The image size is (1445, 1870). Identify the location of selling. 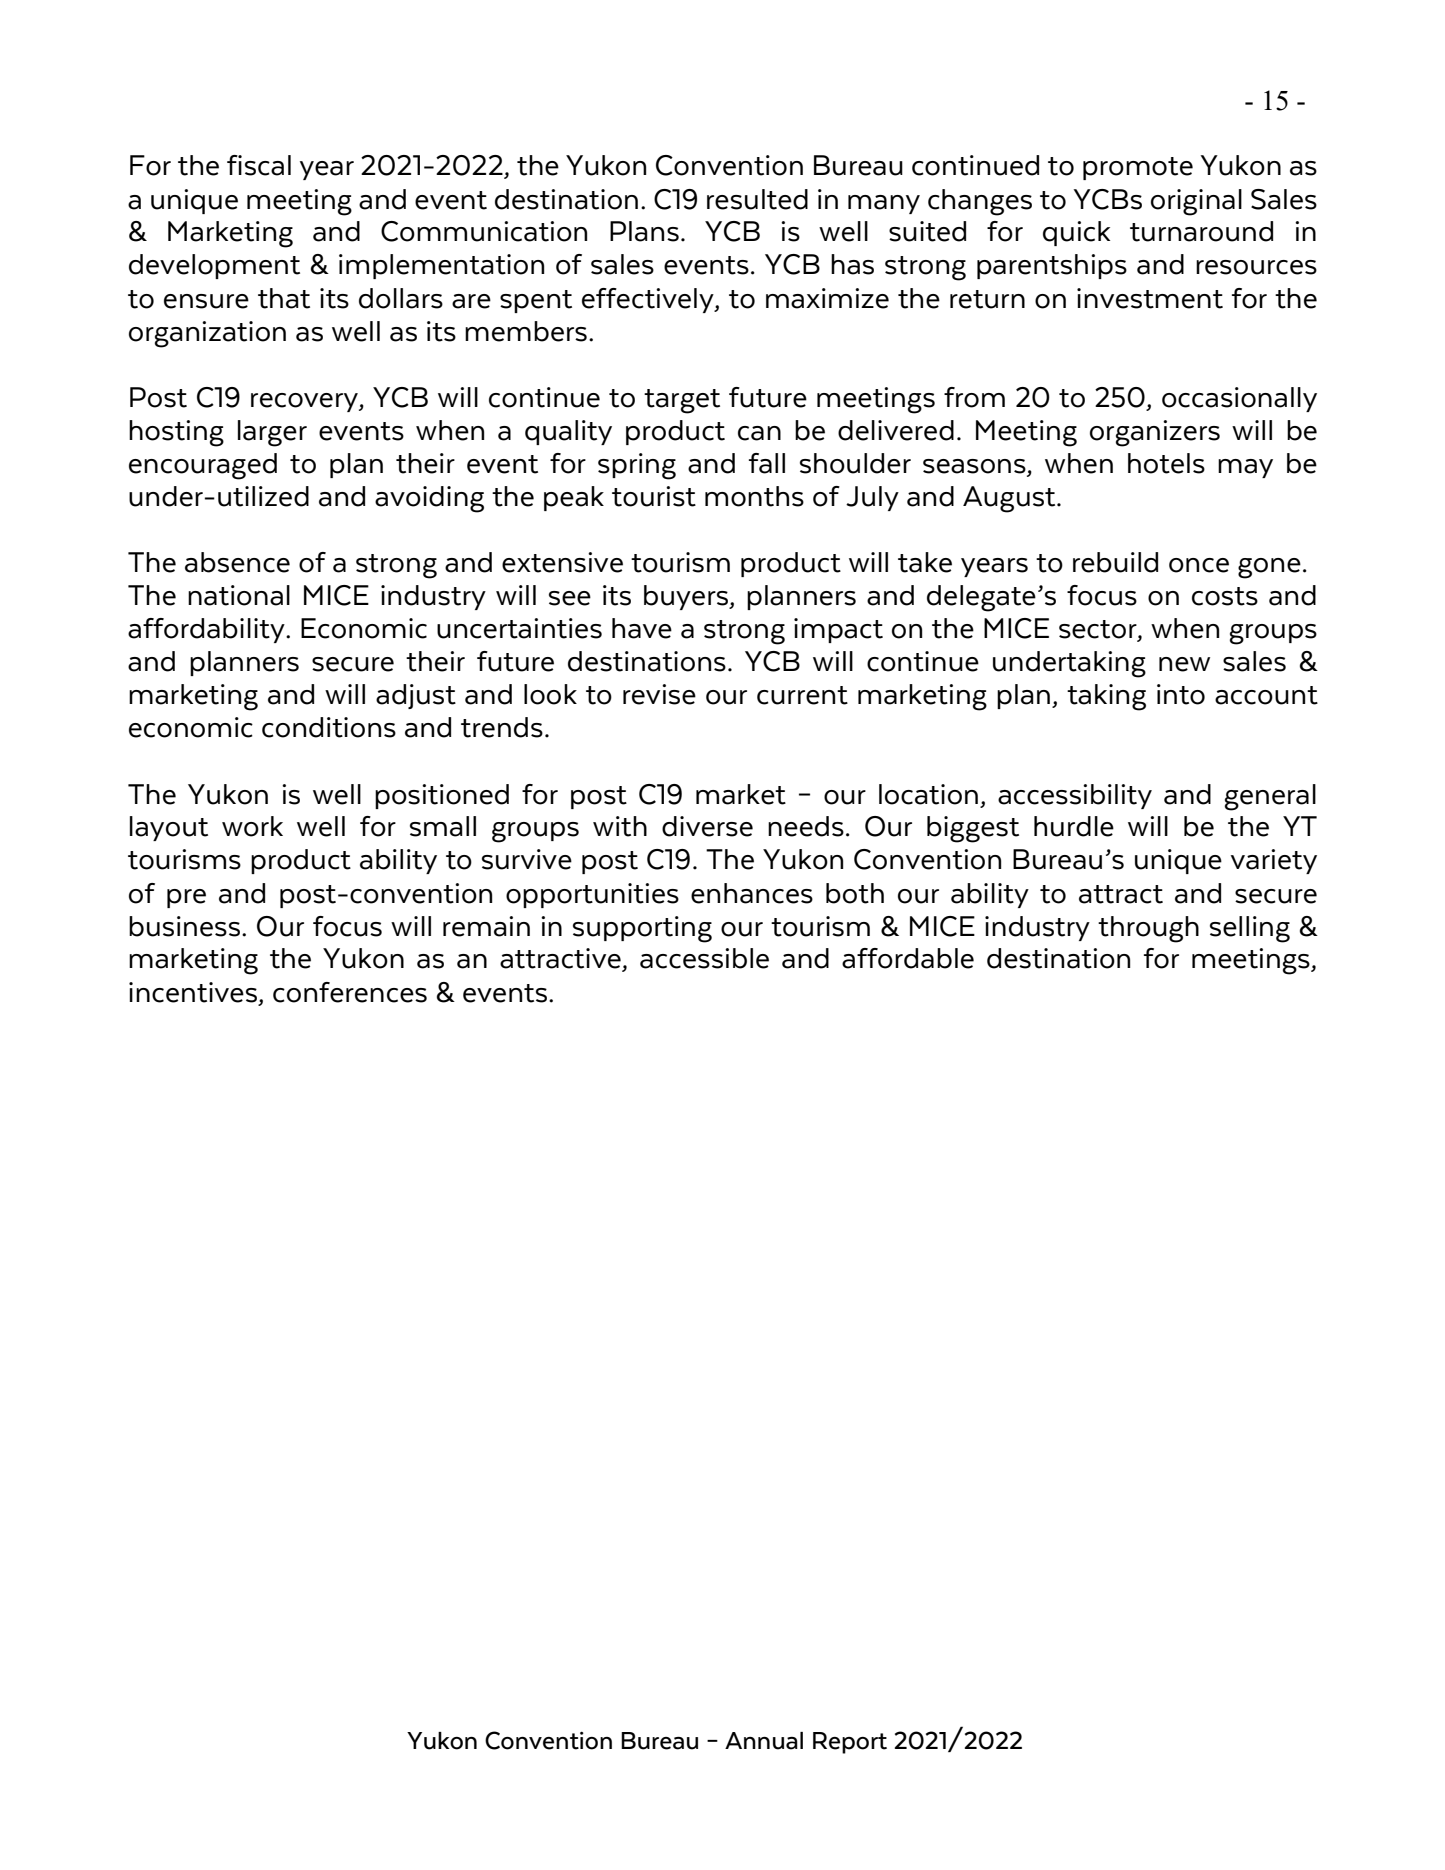
(1250, 929).
